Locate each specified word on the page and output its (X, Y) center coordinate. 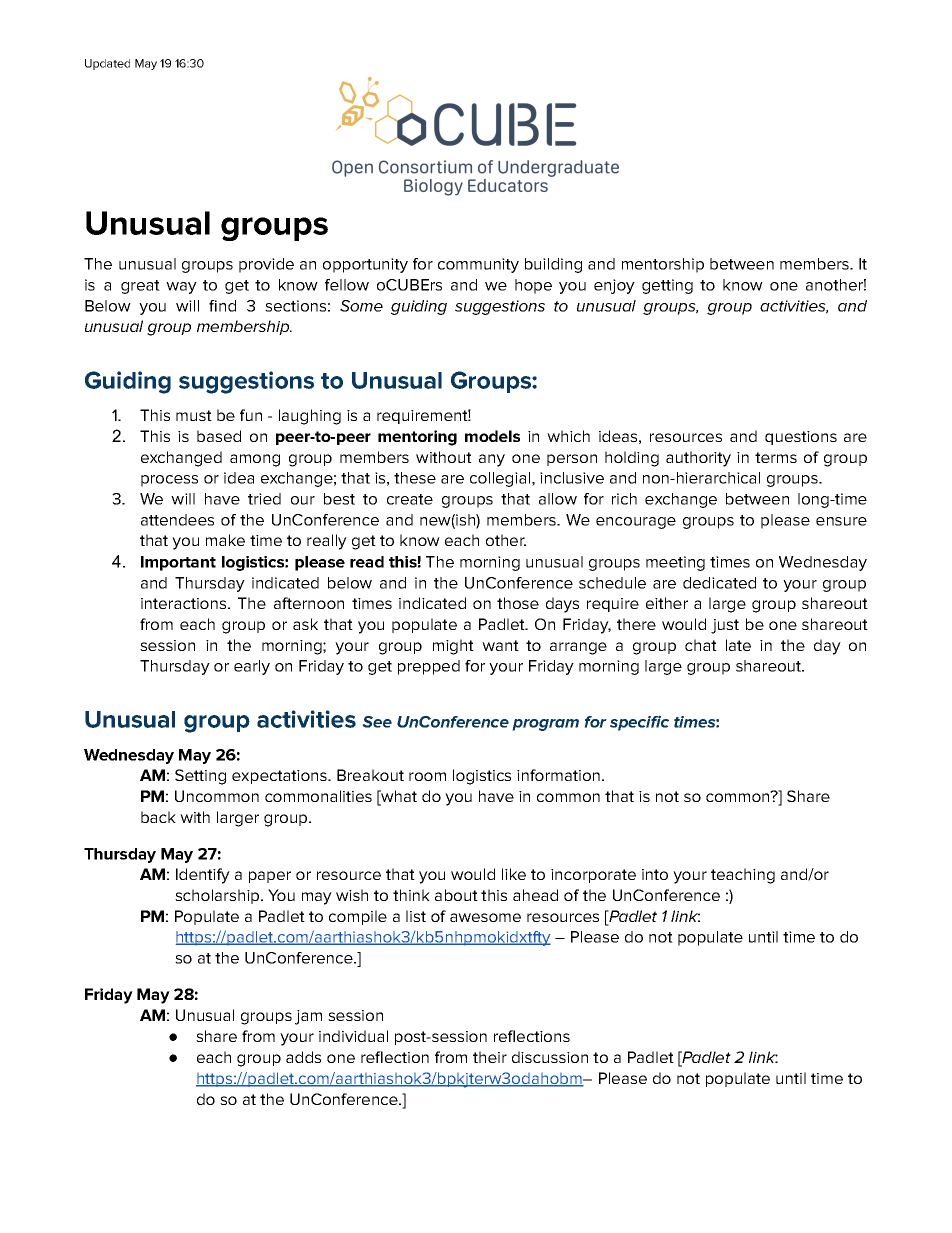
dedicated (719, 583)
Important (178, 563)
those (518, 603)
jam (308, 1017)
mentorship (663, 265)
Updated (107, 64)
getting (667, 286)
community (478, 265)
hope (533, 286)
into (655, 874)
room (427, 776)
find (222, 306)
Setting (200, 777)
